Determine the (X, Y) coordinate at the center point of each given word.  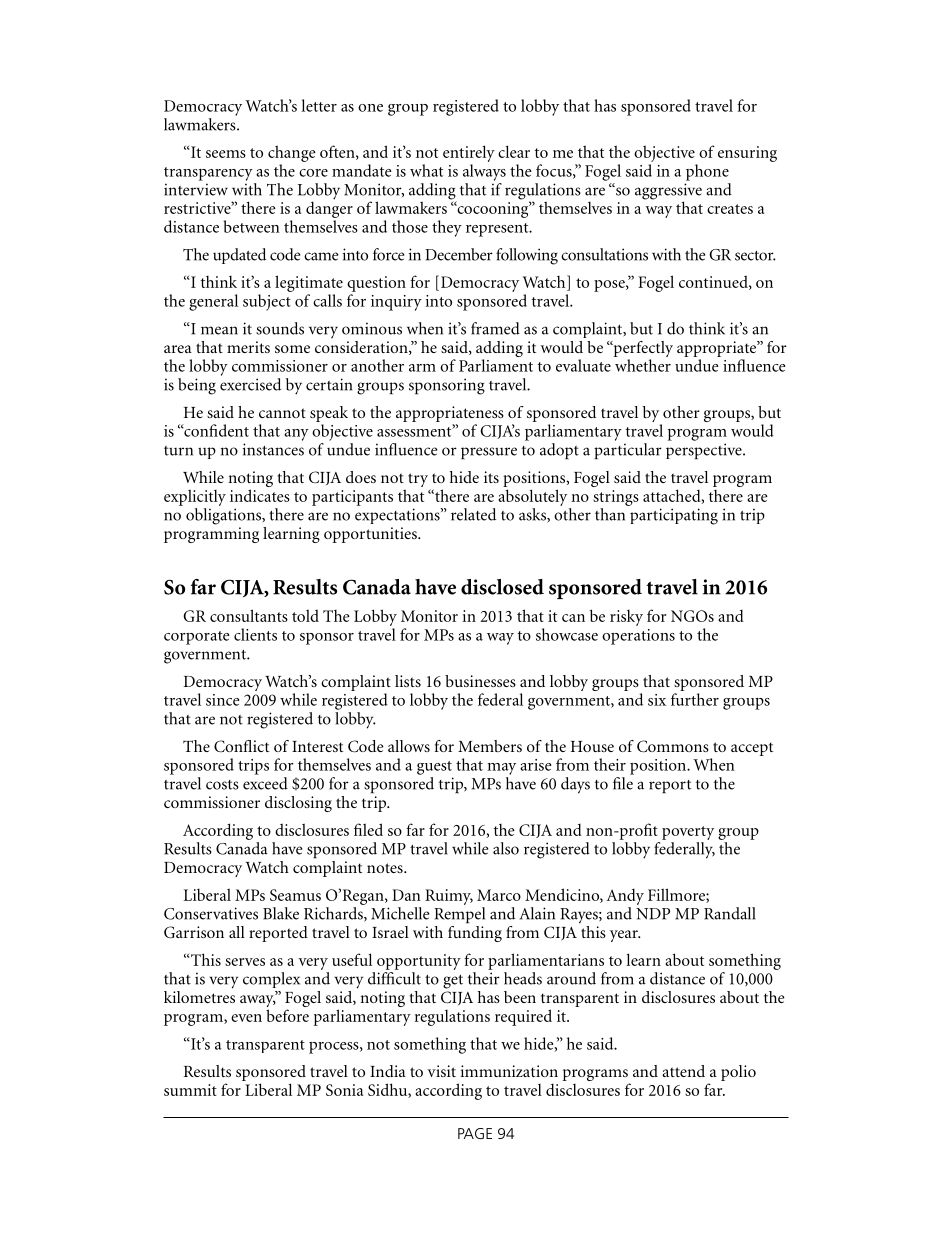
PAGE (475, 1133)
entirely (469, 153)
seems (226, 154)
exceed (265, 783)
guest (434, 768)
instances (273, 449)
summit (190, 1090)
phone (707, 172)
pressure (489, 453)
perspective (705, 451)
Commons (673, 746)
